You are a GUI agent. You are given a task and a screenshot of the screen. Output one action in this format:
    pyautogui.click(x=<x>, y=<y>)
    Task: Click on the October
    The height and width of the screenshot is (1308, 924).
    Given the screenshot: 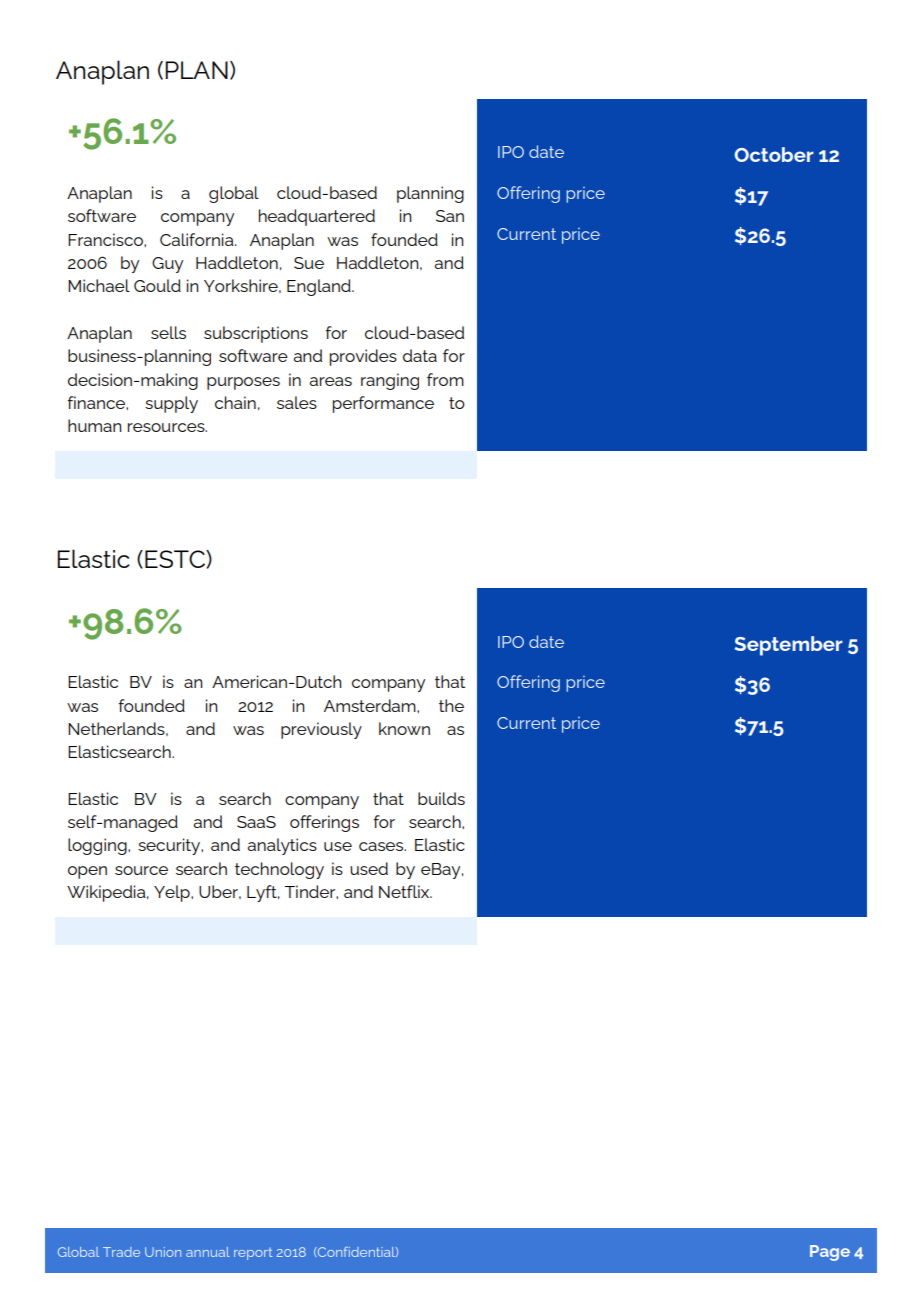 What is the action you would take?
    pyautogui.click(x=774, y=154)
